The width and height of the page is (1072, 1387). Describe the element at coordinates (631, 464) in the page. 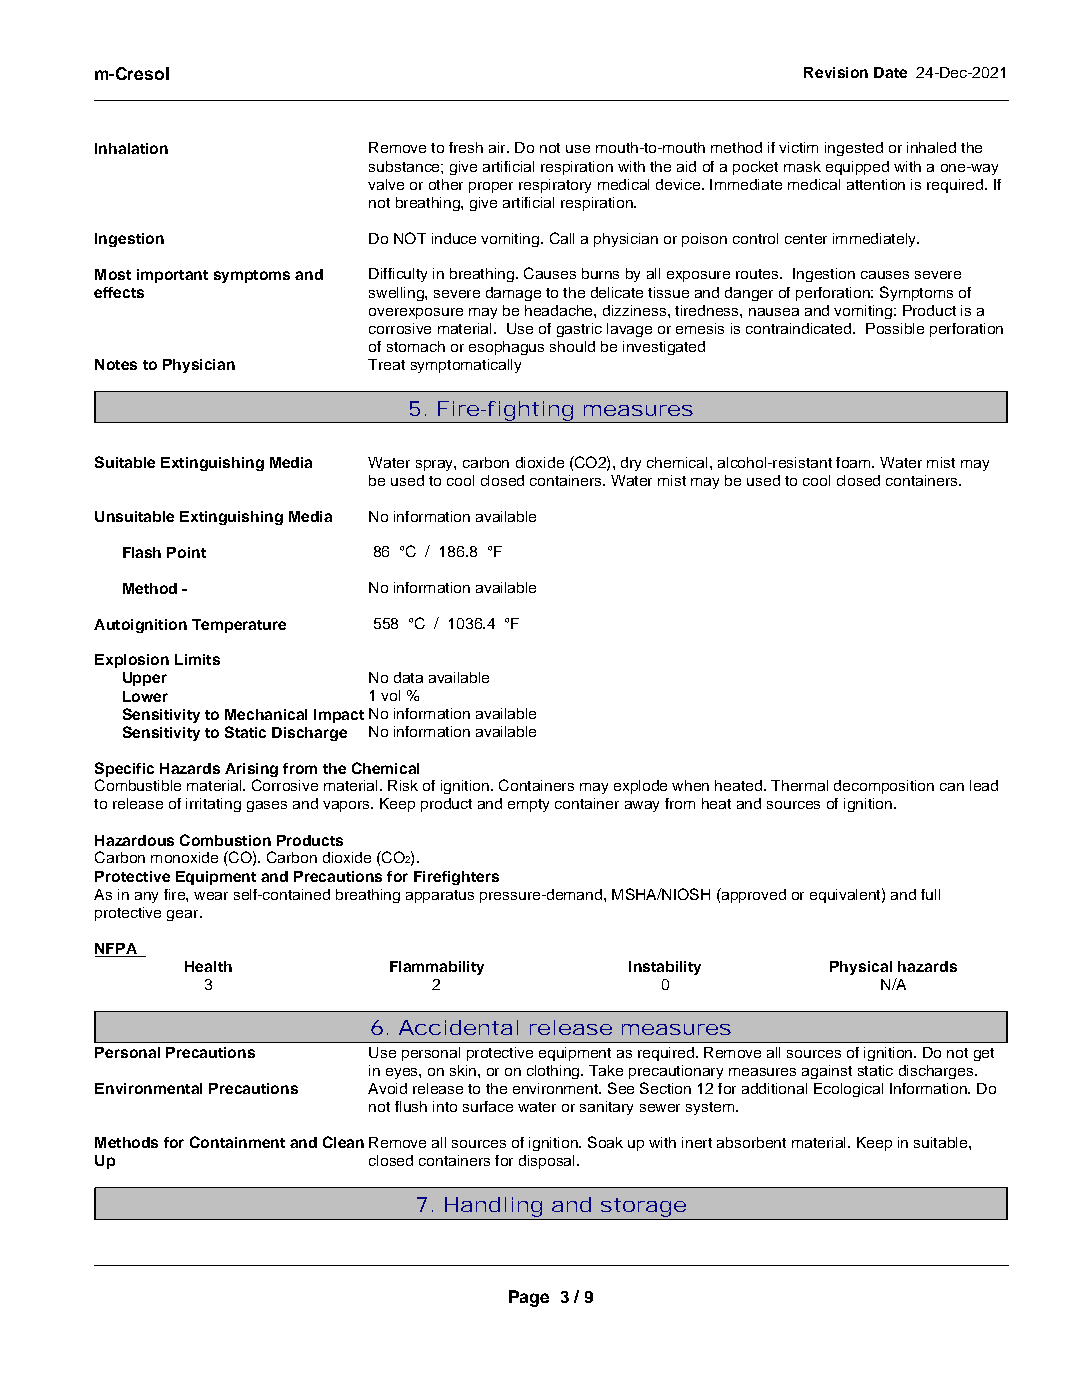

I see `dry` at that location.
